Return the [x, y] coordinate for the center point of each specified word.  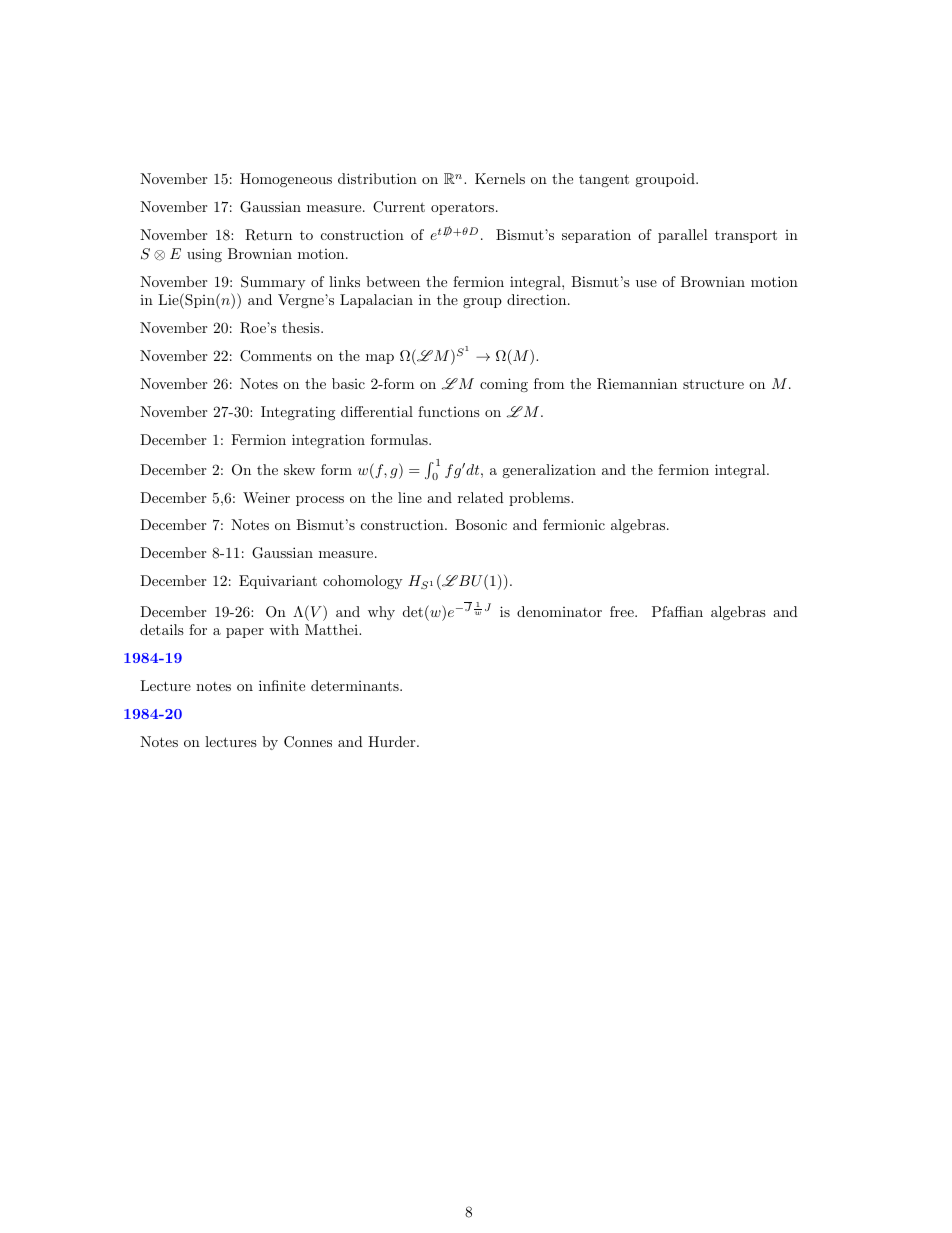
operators [462, 209]
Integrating [298, 413]
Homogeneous [286, 180]
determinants [356, 685]
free [623, 611]
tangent [604, 180]
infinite [282, 685]
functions [449, 411]
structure [713, 384]
